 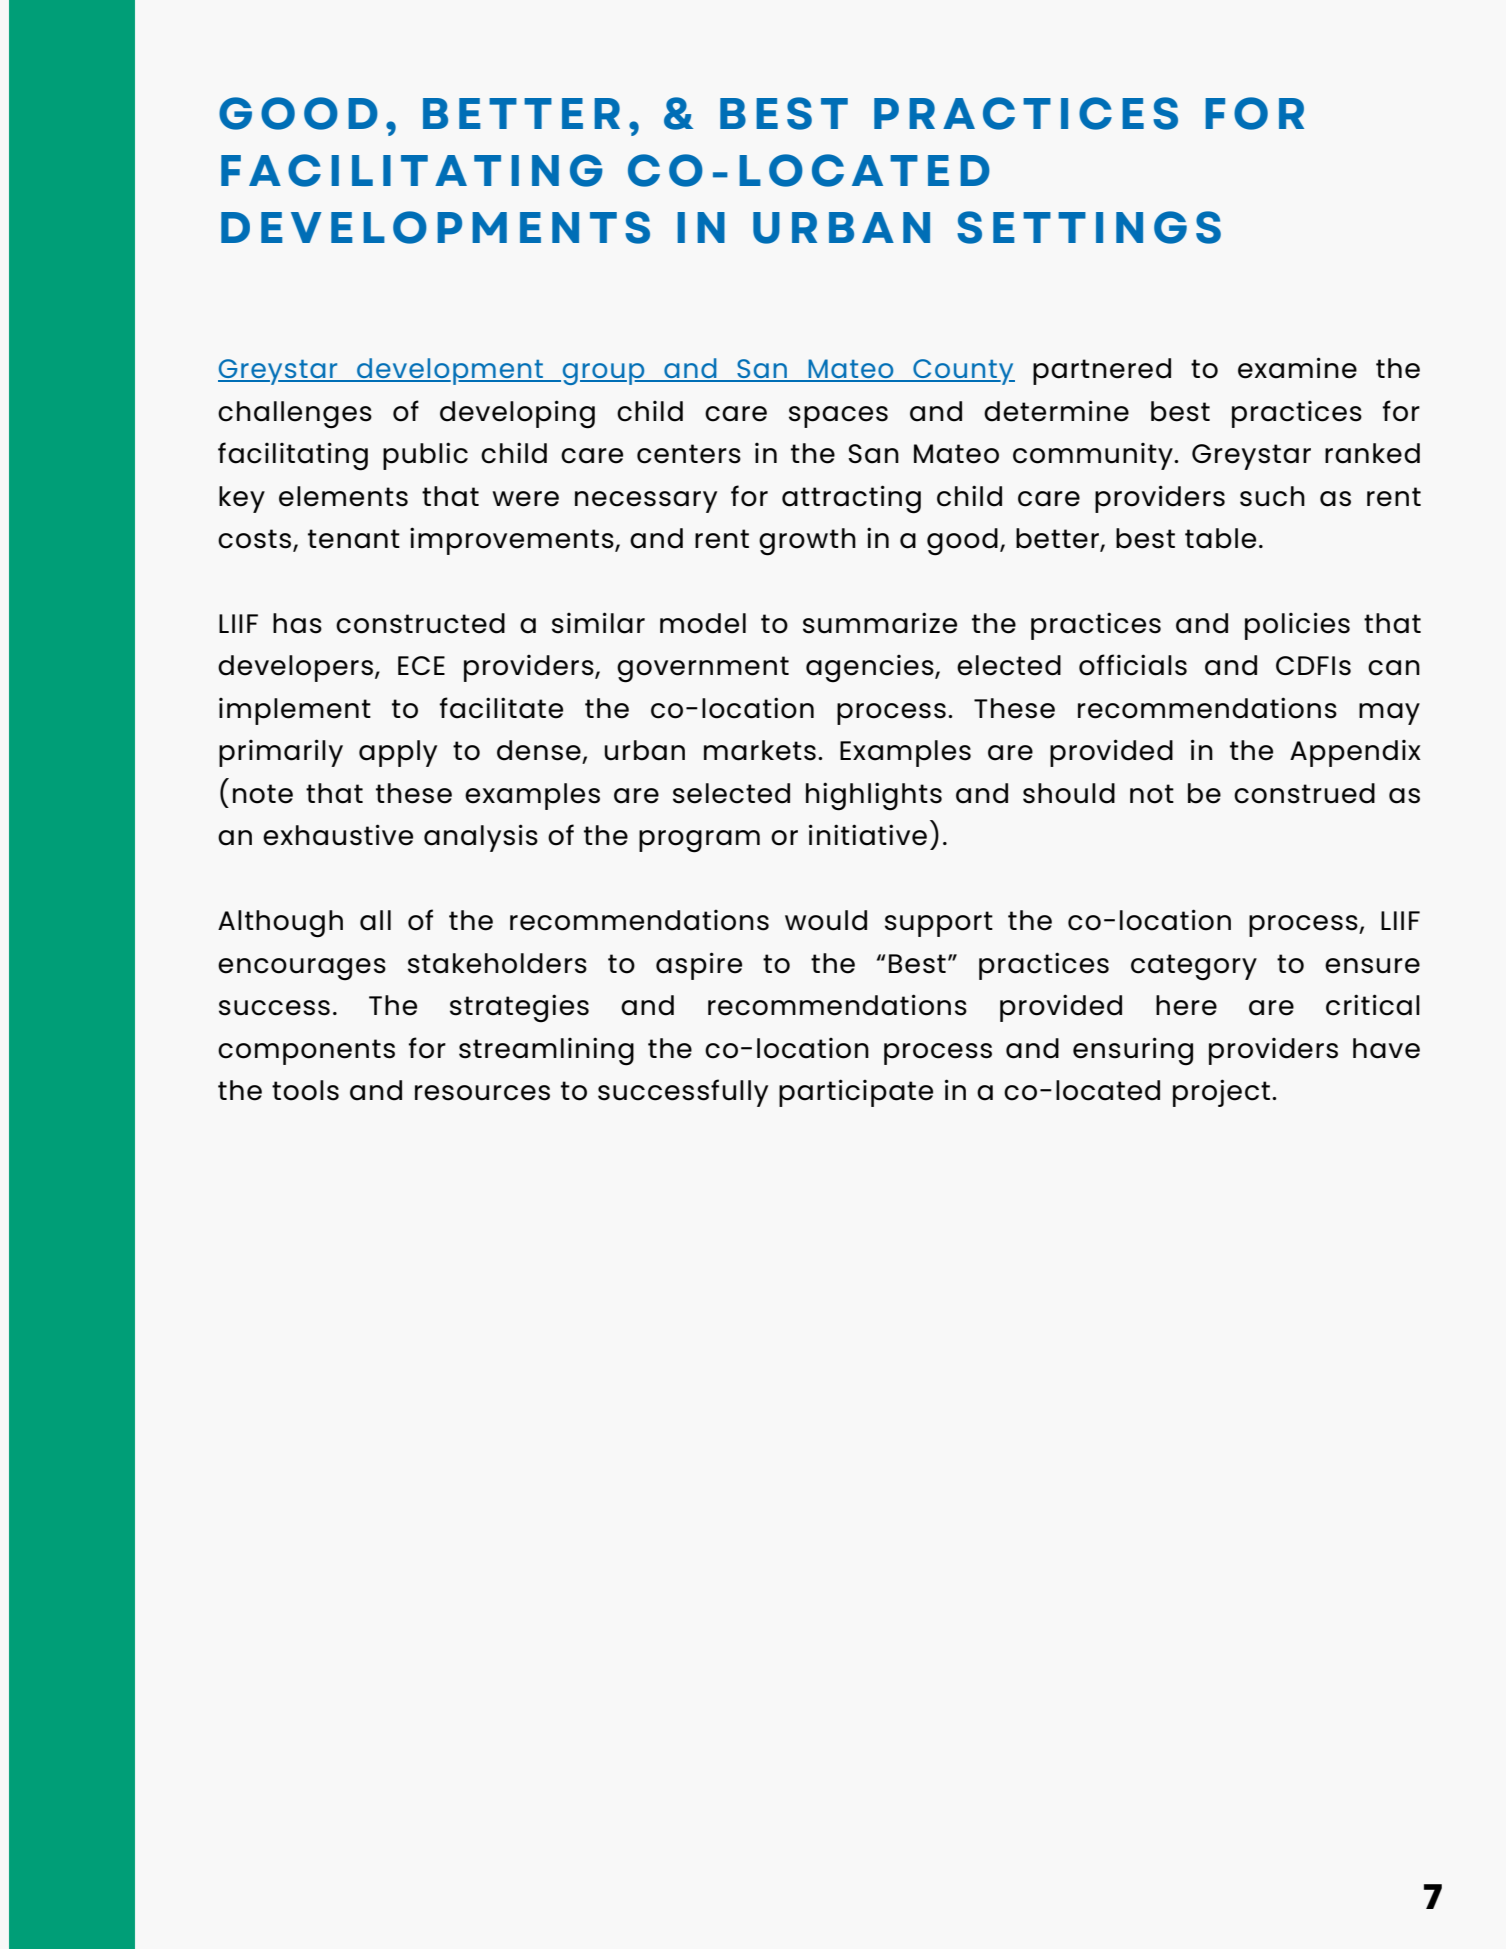 I want to click on group, so click(x=603, y=374).
